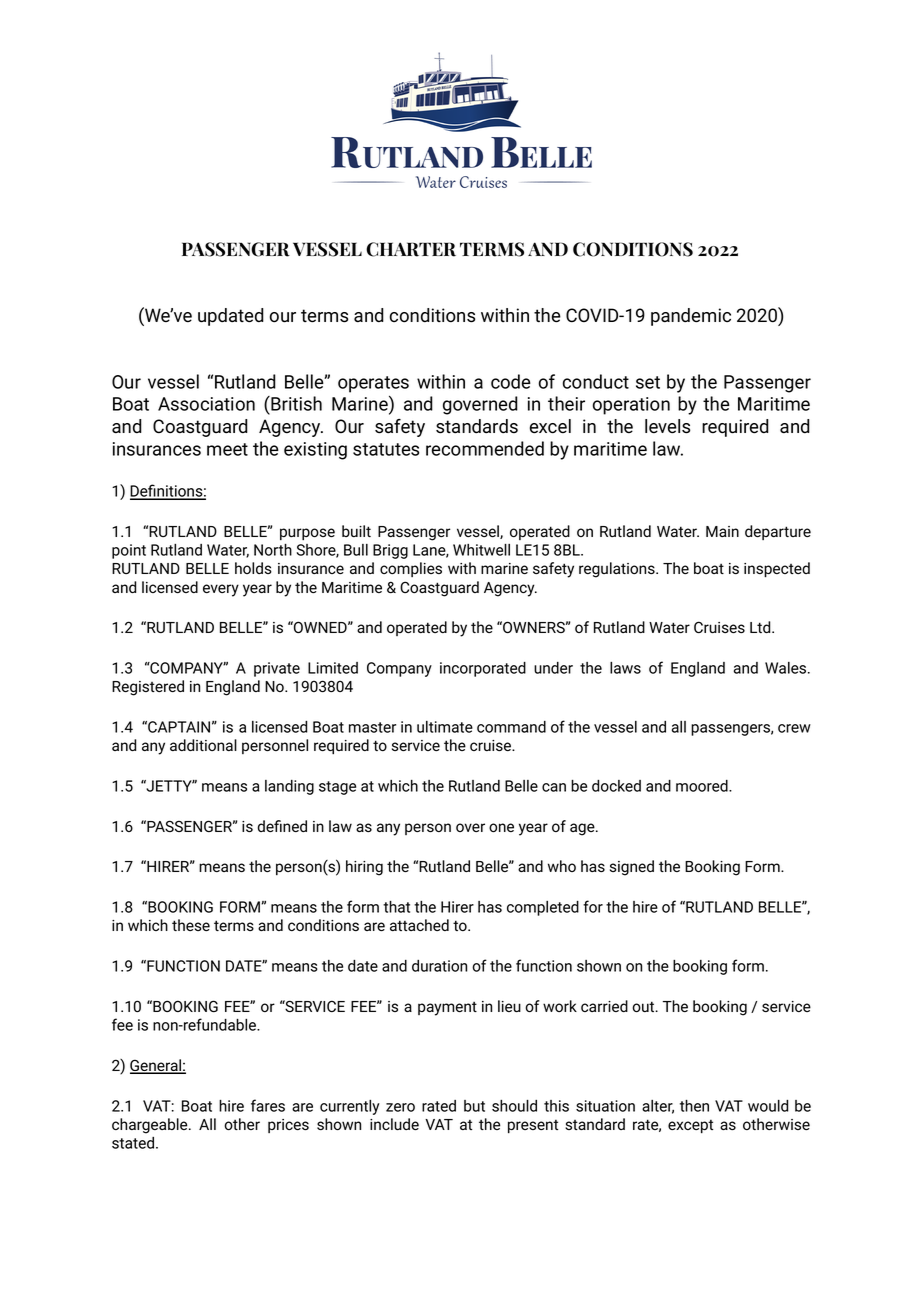  I want to click on defined, so click(282, 826).
